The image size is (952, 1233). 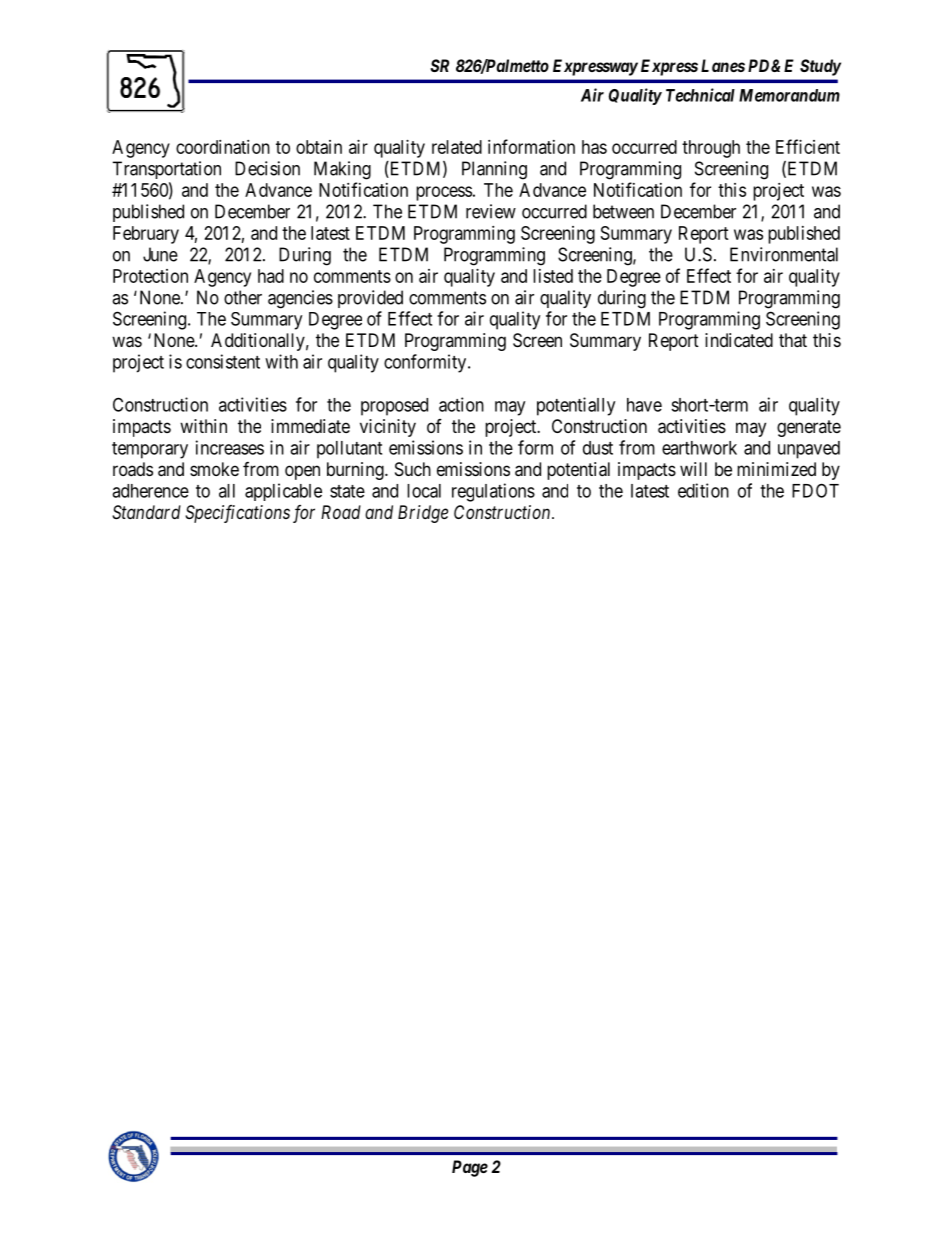 I want to click on related, so click(x=457, y=147).
